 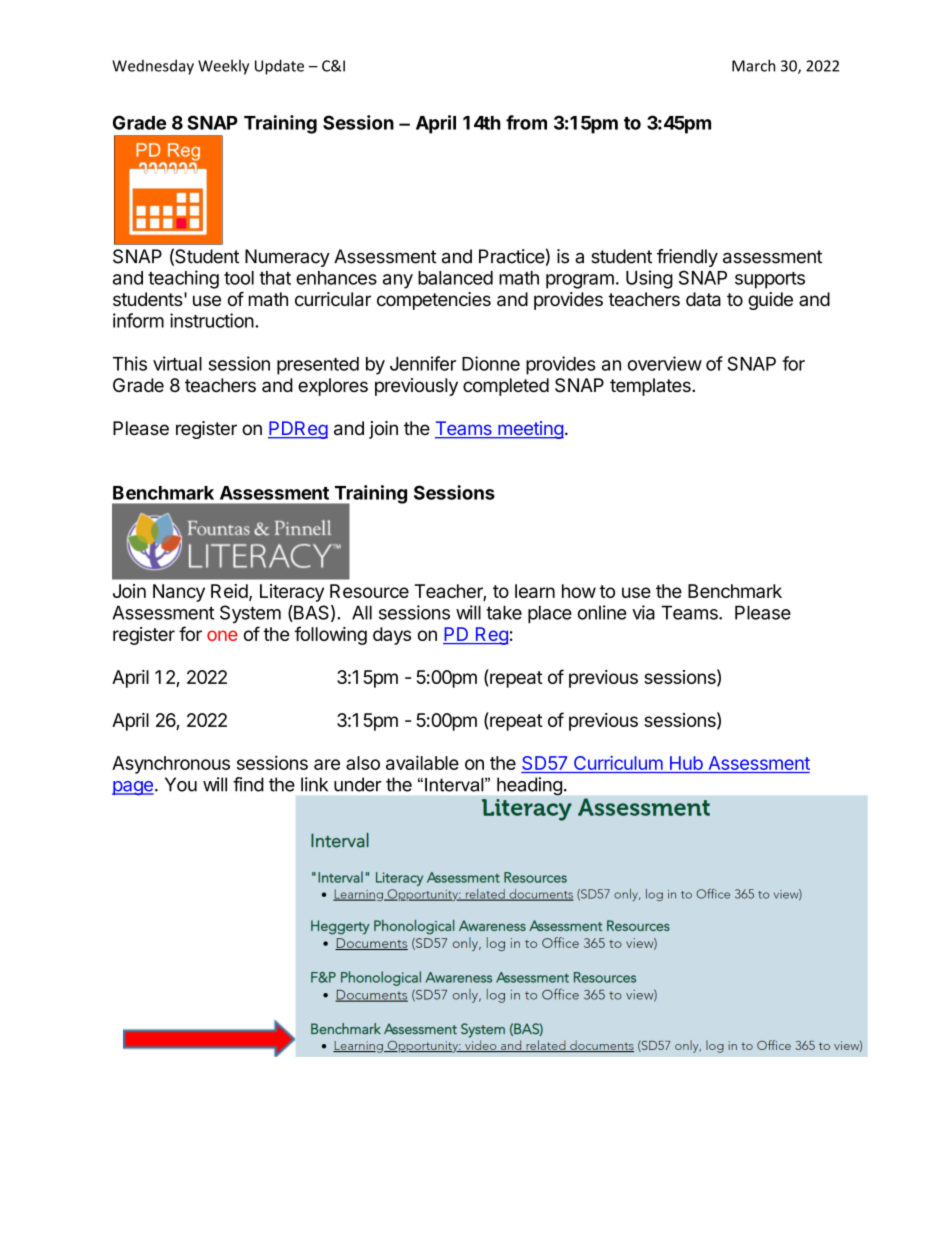 I want to click on meeting, so click(x=530, y=430).
